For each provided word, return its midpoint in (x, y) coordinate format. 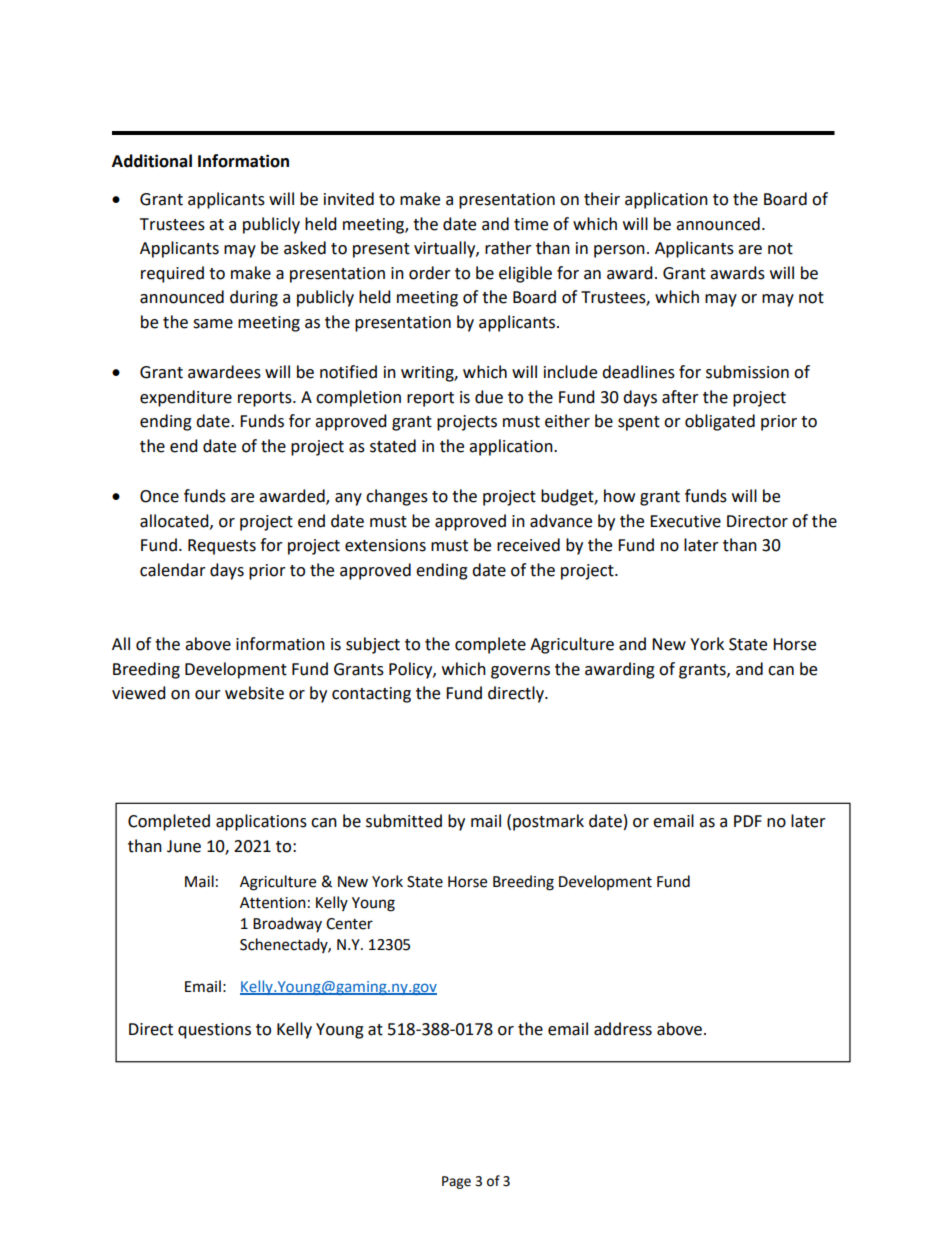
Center (349, 924)
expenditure (186, 398)
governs (520, 672)
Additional (152, 161)
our (208, 695)
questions (214, 1031)
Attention (273, 903)
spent (639, 423)
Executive (685, 521)
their (602, 199)
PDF (748, 821)
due (489, 397)
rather (508, 248)
